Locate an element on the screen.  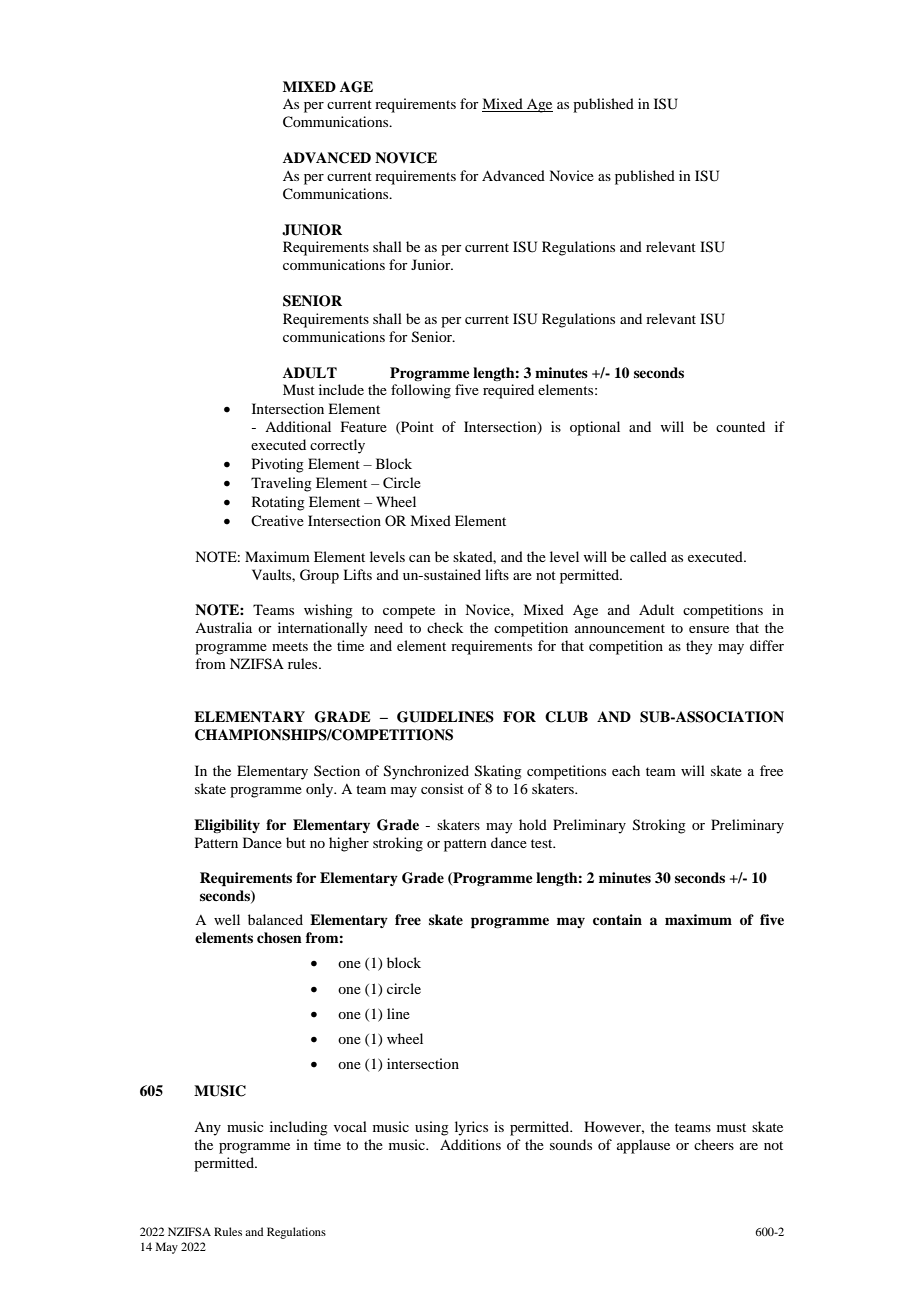
called is located at coordinates (648, 556).
